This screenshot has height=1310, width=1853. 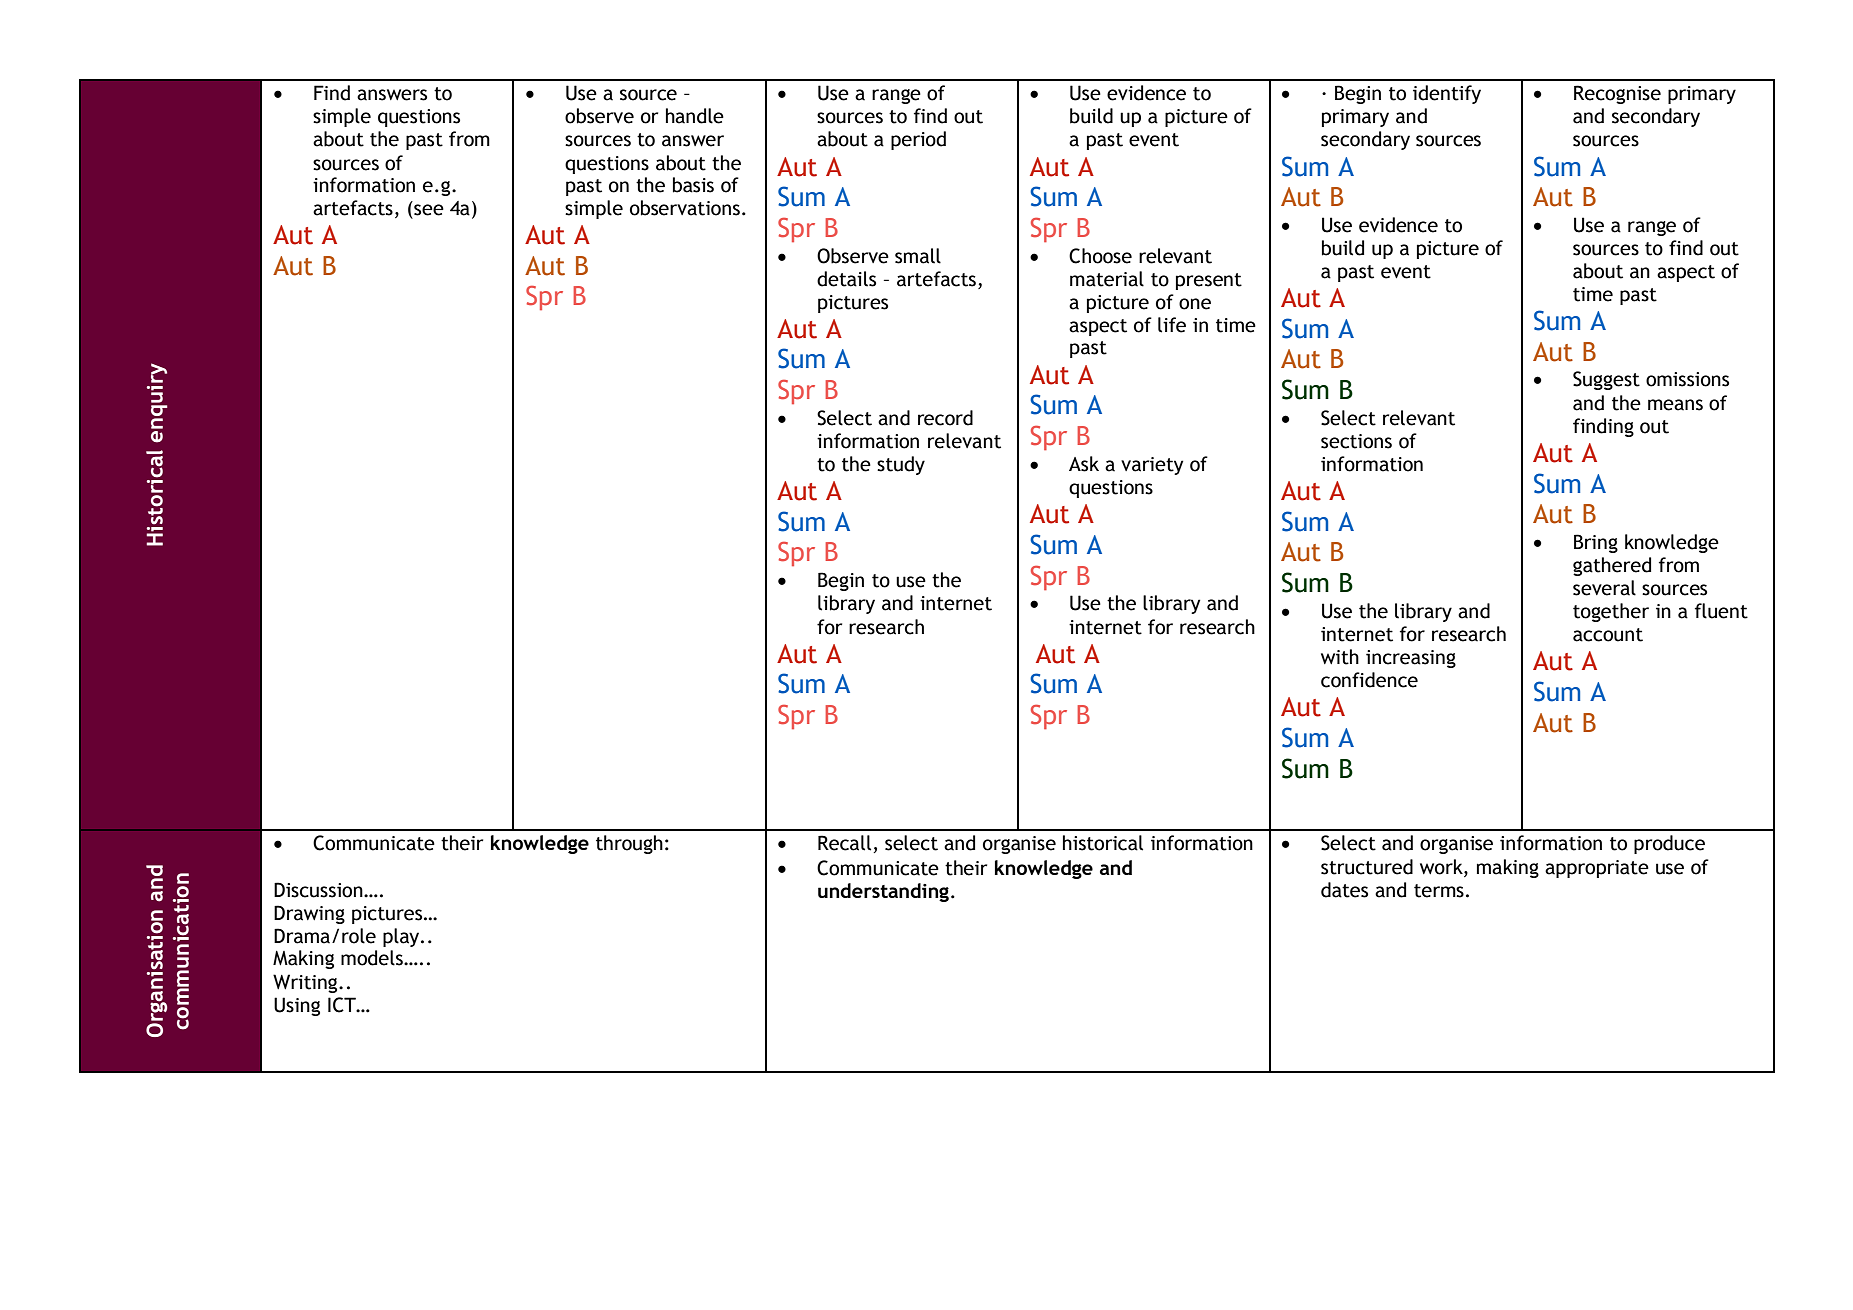 What do you see at coordinates (1340, 657) in the screenshot?
I see `with` at bounding box center [1340, 657].
